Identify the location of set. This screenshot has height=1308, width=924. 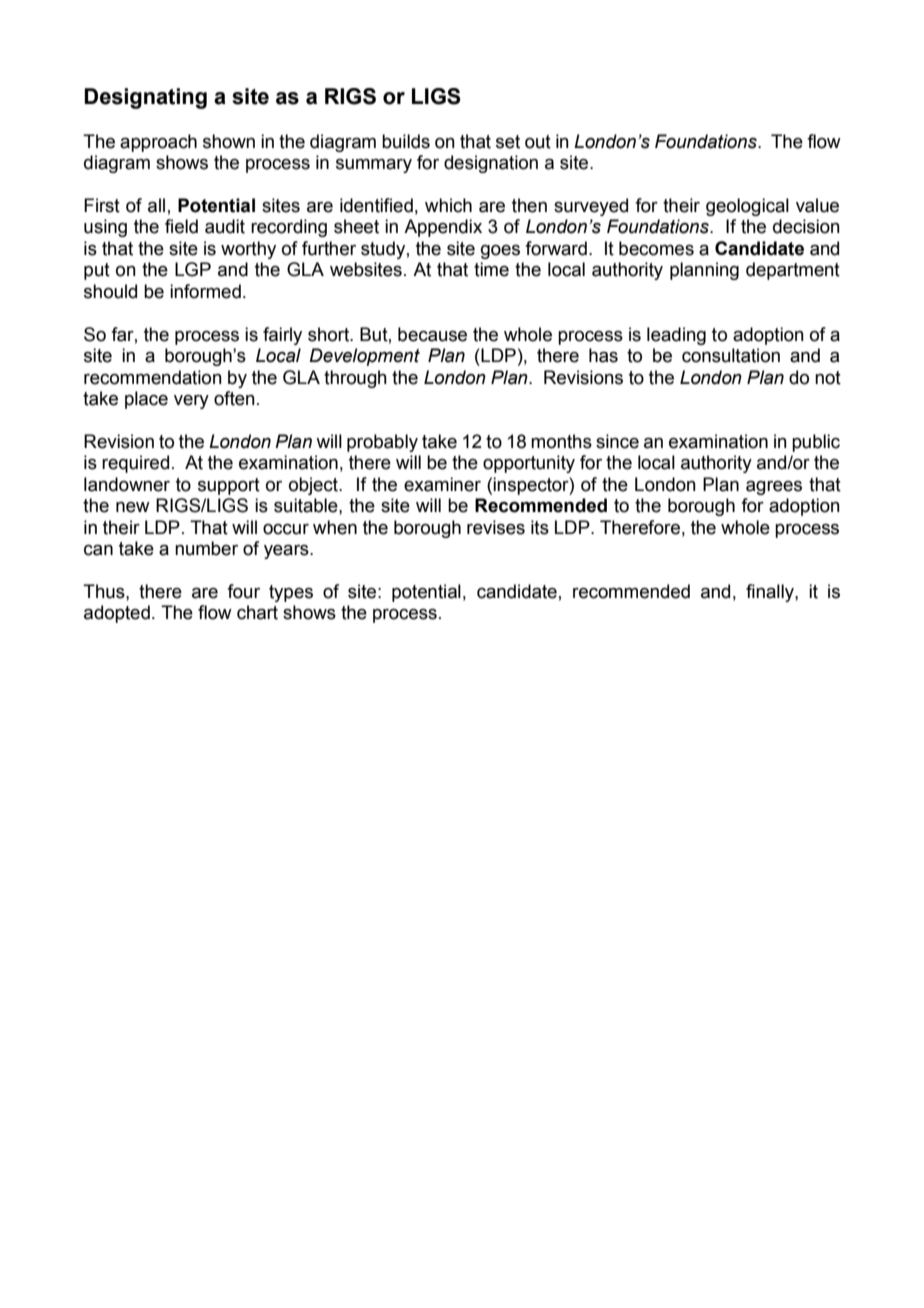
(508, 142).
